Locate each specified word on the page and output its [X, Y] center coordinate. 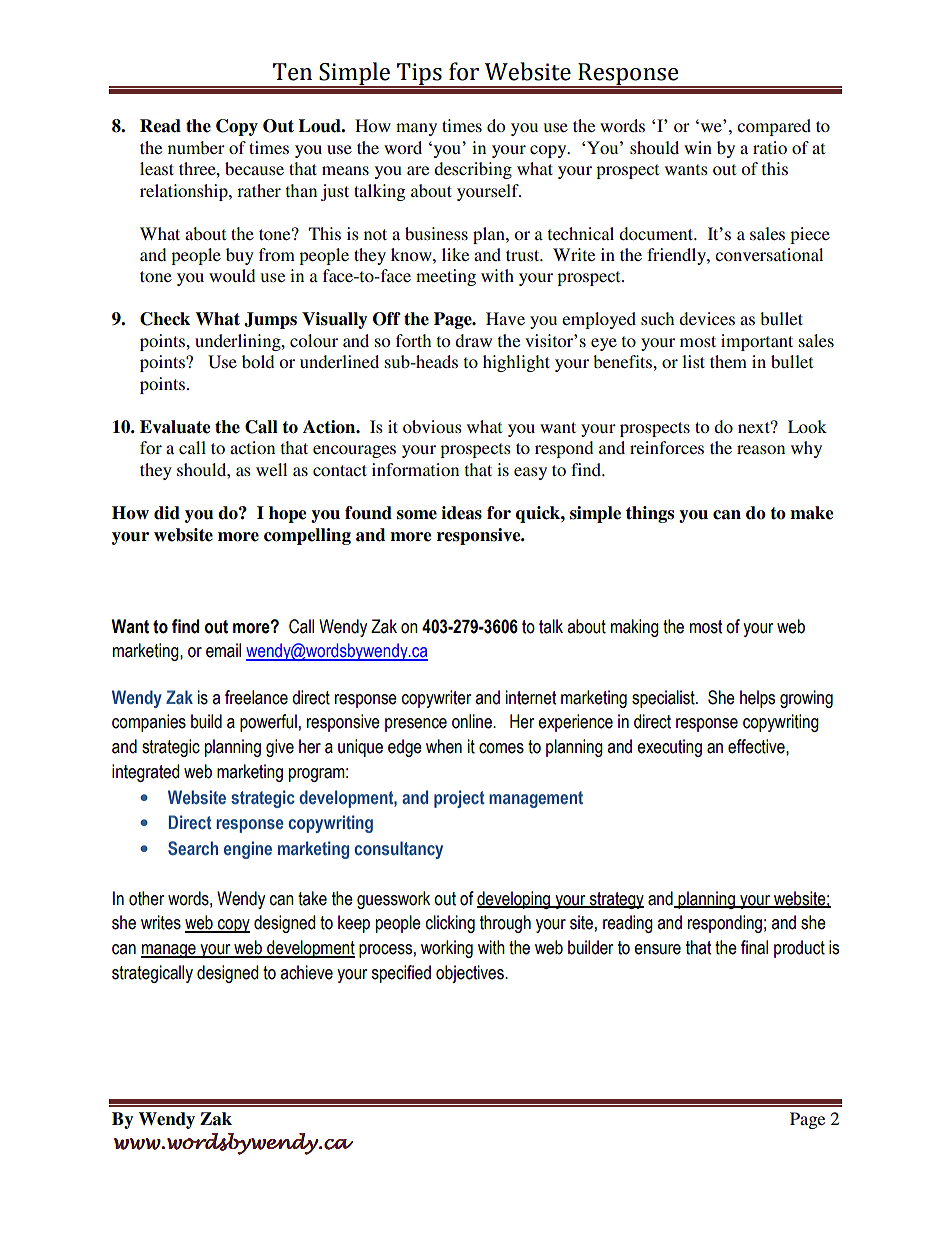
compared [774, 127]
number [196, 147]
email [223, 650]
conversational [769, 254]
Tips [419, 75]
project [459, 799]
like [455, 254]
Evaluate [175, 427]
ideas [461, 513]
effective [757, 746]
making [635, 628]
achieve [306, 972]
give [280, 748]
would [232, 275]
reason [761, 449]
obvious [432, 426]
